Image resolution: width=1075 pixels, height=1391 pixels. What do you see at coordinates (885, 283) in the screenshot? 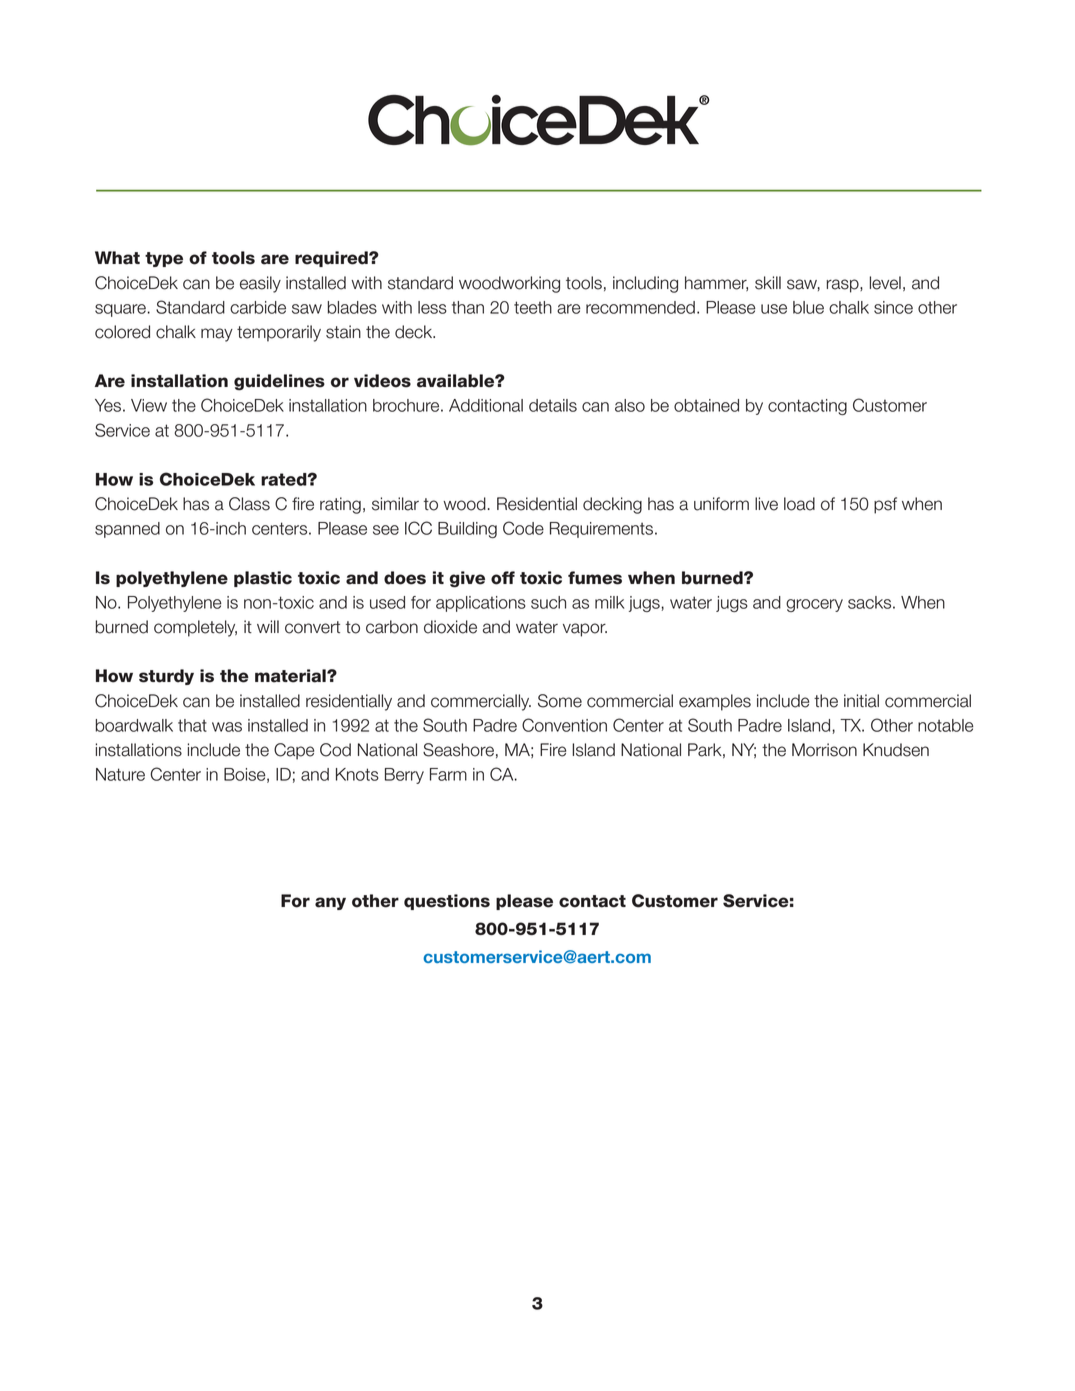
I see `level` at bounding box center [885, 283].
